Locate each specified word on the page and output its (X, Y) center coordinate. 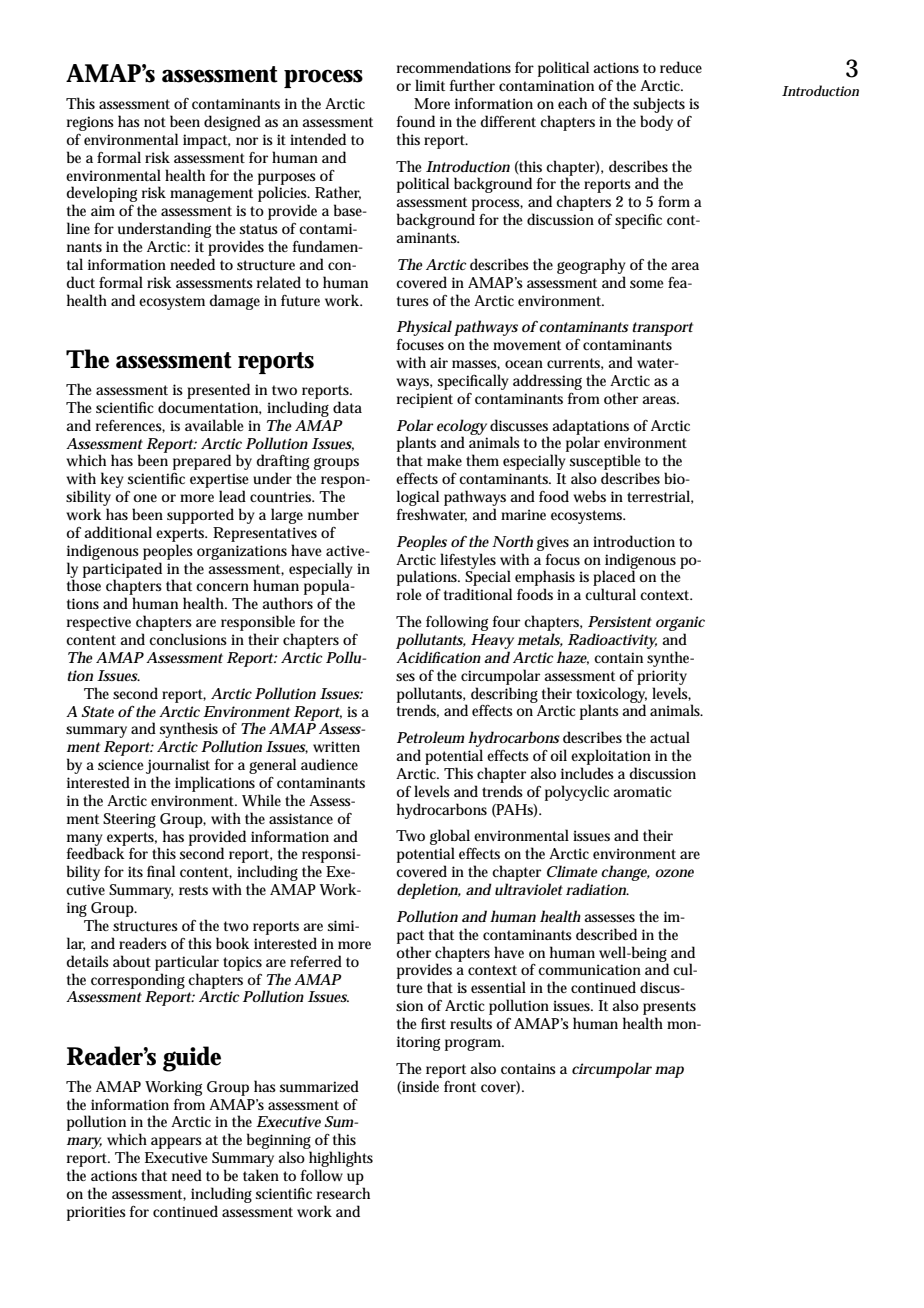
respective (99, 623)
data (347, 407)
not (155, 122)
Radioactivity (612, 641)
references (130, 426)
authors (287, 603)
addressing (547, 382)
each (572, 103)
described (606, 934)
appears (176, 1143)
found (416, 121)
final (161, 871)
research (343, 1193)
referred (316, 961)
